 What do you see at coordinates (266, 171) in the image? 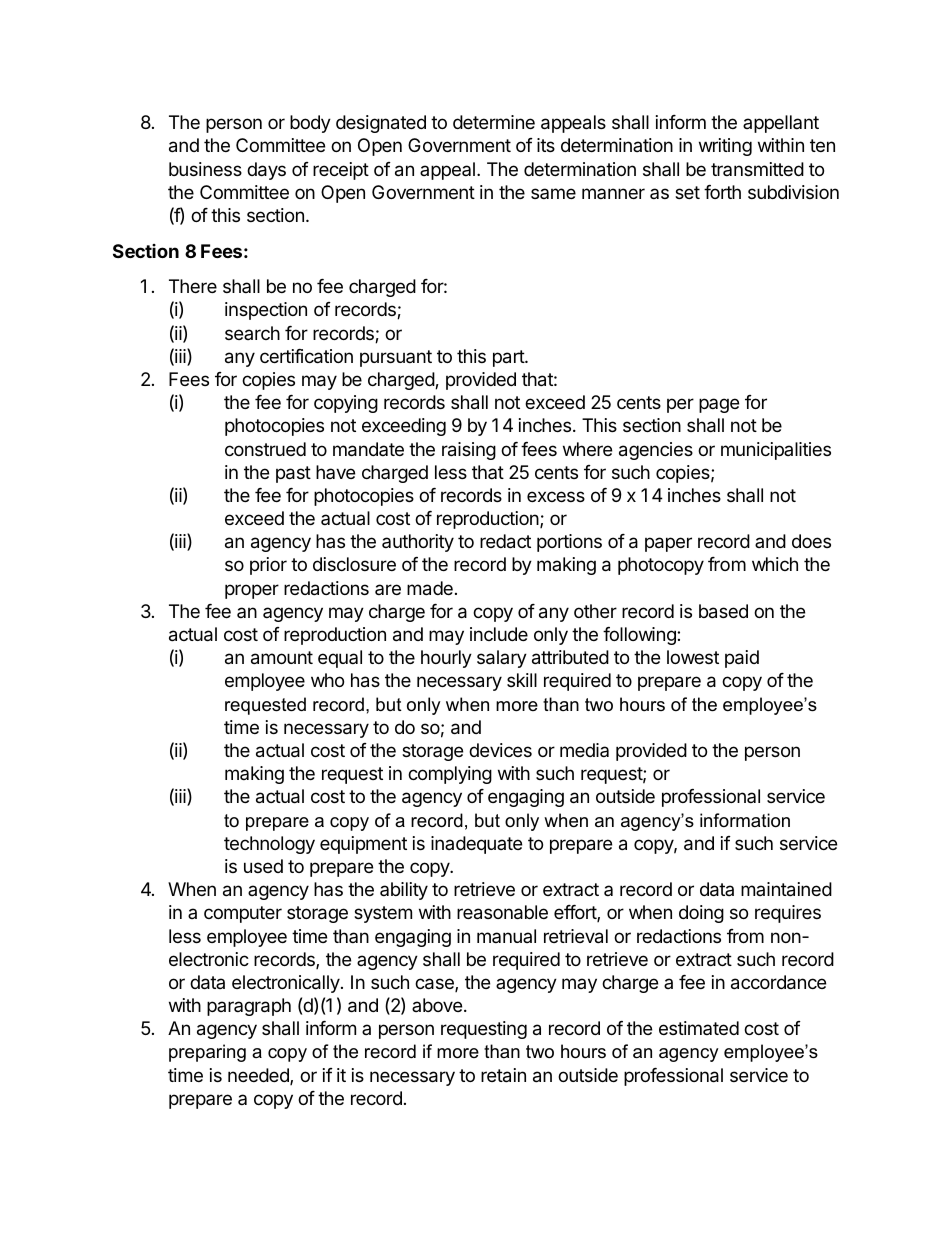
I see `days` at bounding box center [266, 171].
